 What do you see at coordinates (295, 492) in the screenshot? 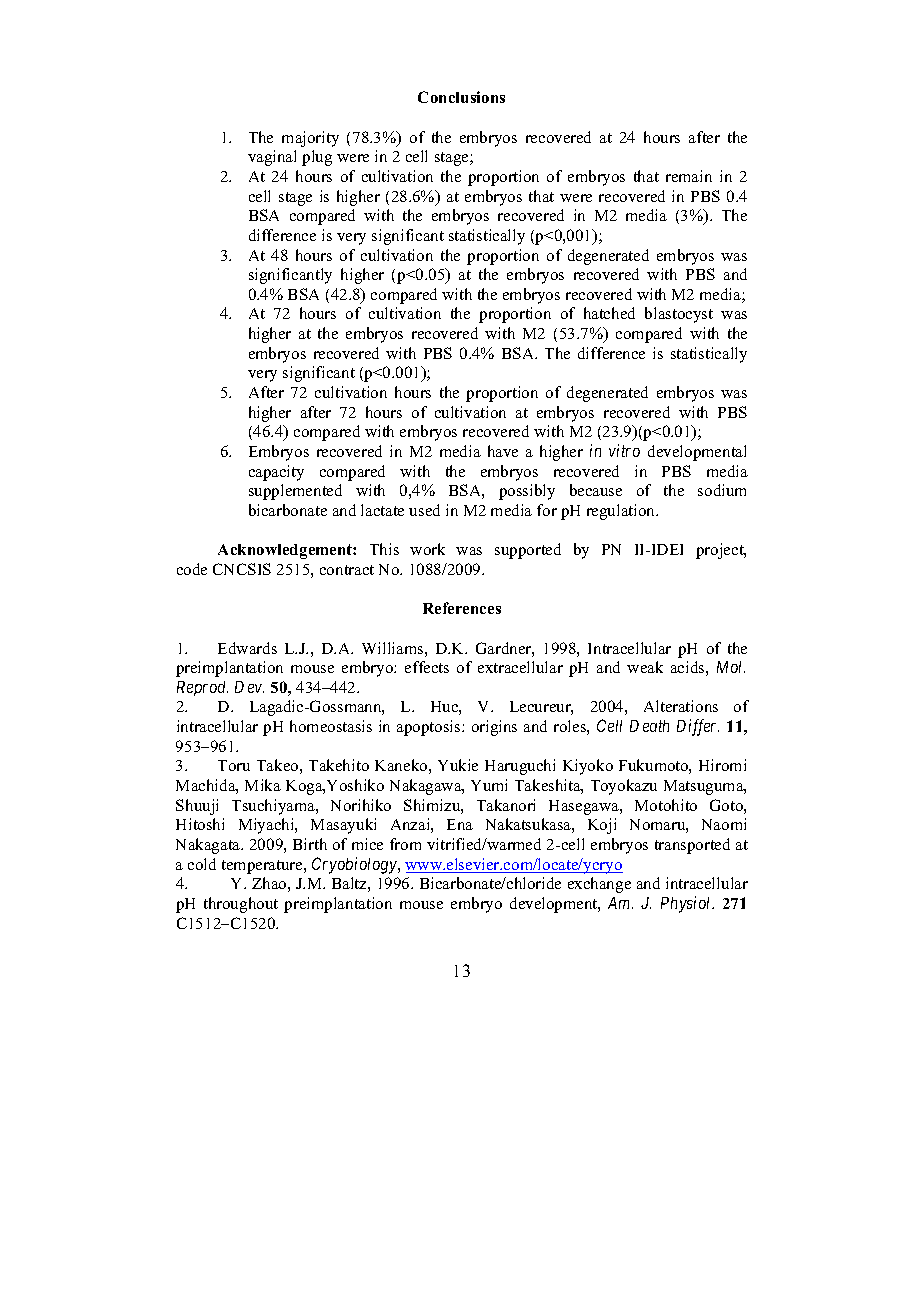
I see `supplemented` at bounding box center [295, 492].
